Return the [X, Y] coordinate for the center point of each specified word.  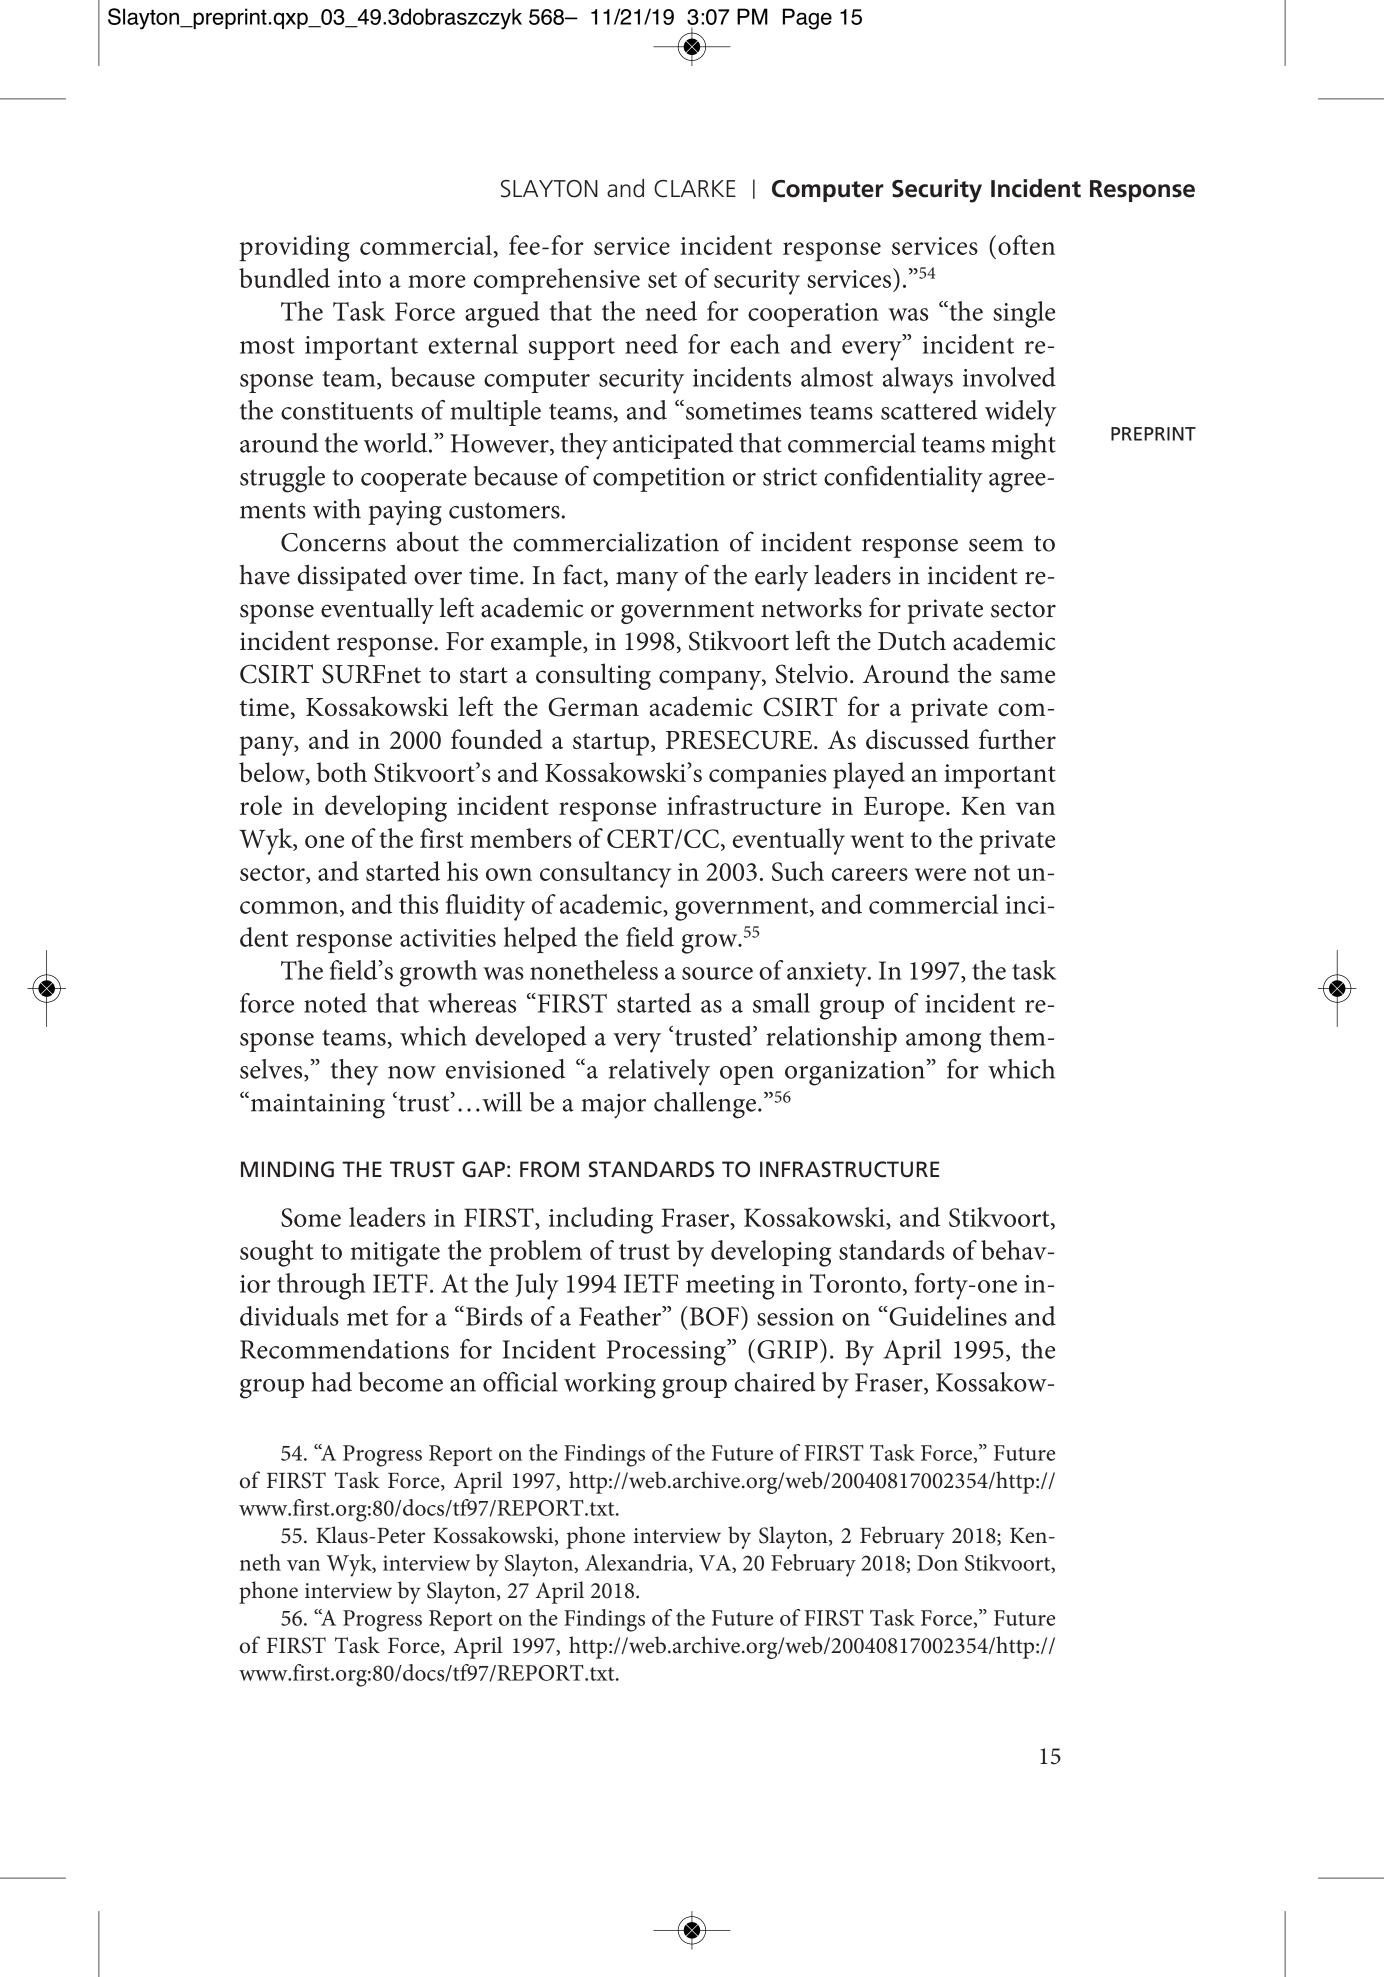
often [1026, 245]
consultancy [605, 874]
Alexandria [637, 1563]
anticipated [673, 446]
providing [294, 248]
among [944, 1043]
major [613, 1106]
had [332, 1382]
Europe [904, 809]
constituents [347, 411]
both [342, 772]
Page [807, 19]
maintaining [316, 1105]
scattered [929, 410]
